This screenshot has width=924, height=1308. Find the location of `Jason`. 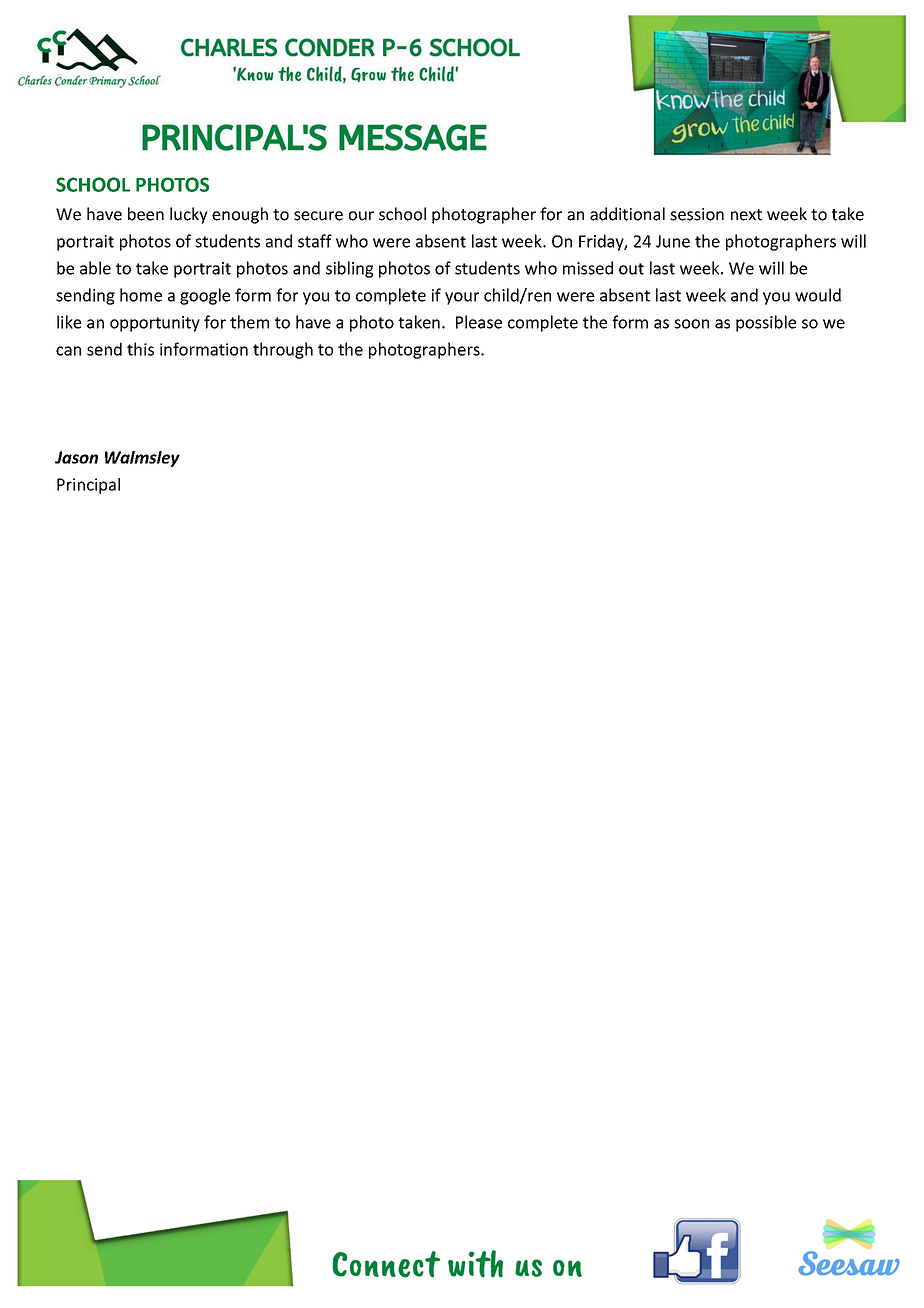

Jason is located at coordinates (76, 457).
